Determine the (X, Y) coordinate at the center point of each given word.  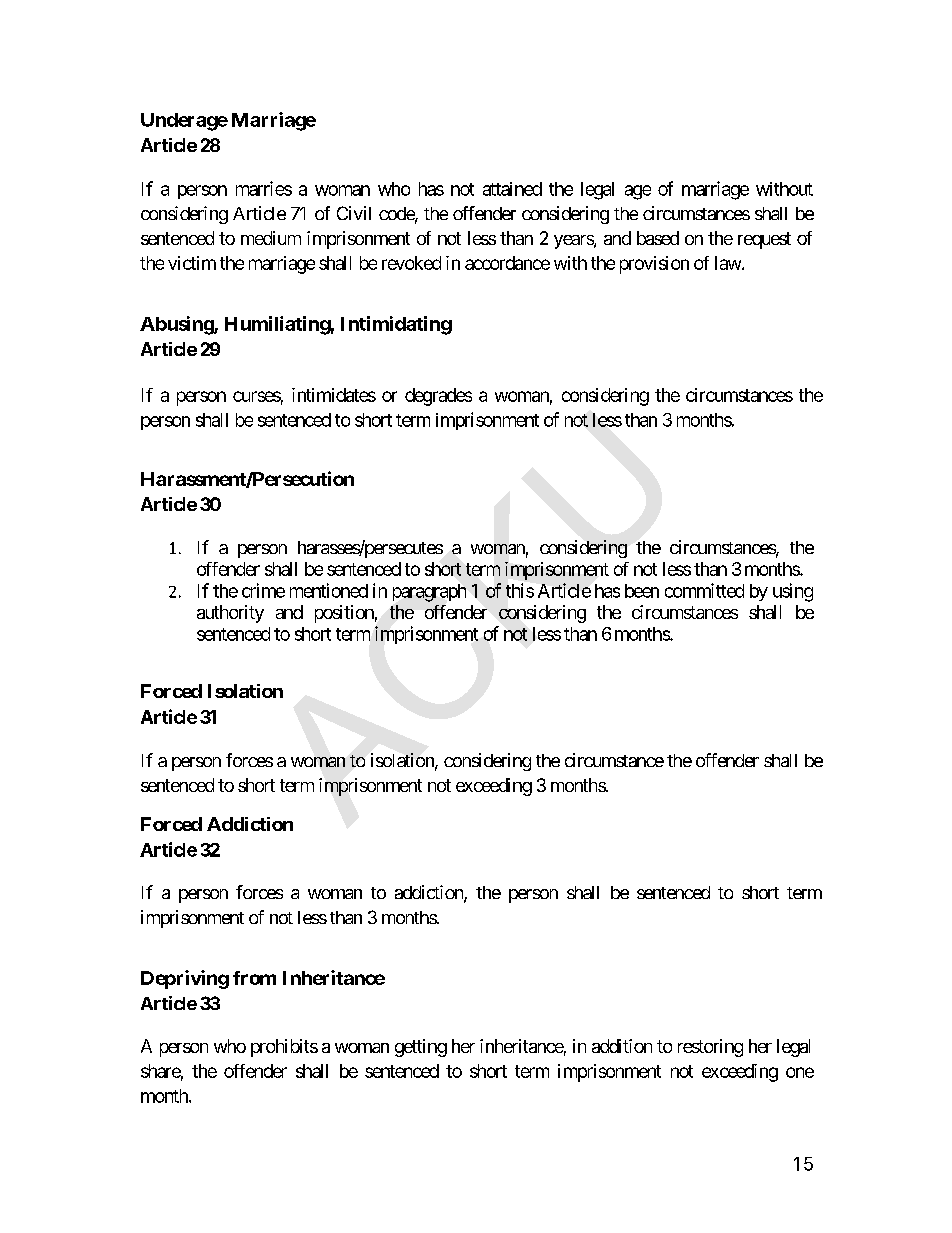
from (254, 978)
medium (271, 238)
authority (230, 614)
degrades (438, 397)
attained (512, 189)
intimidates (334, 395)
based (658, 238)
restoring (710, 1048)
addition (622, 1046)
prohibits (284, 1048)
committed (704, 590)
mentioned (329, 590)
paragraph (429, 593)
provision (654, 265)
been (642, 591)
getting (421, 1048)
